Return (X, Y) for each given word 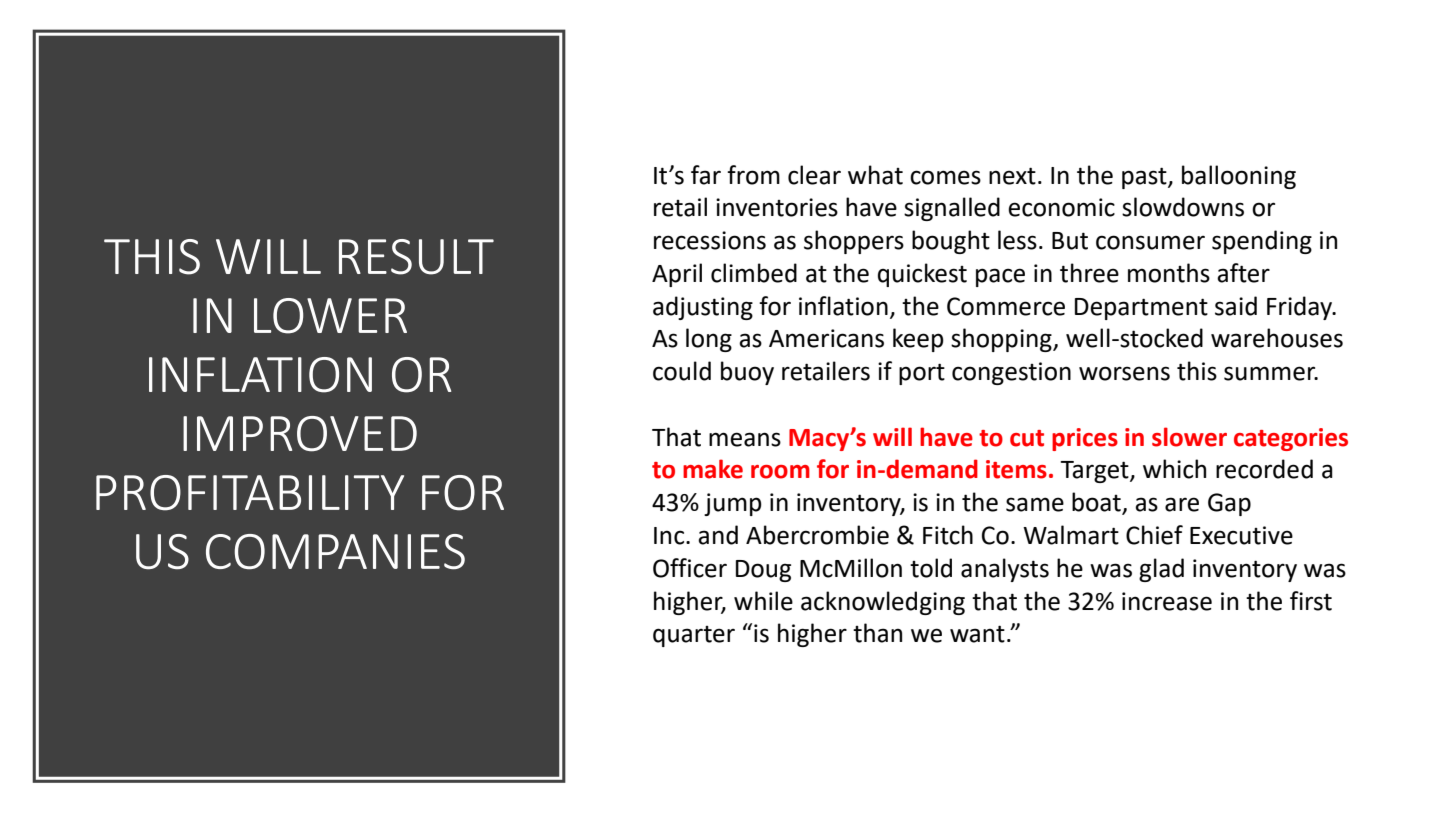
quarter (694, 636)
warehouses (1277, 338)
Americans (826, 338)
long (709, 340)
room (780, 472)
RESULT (416, 257)
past (1145, 178)
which (1174, 469)
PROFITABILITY (250, 493)
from (753, 175)
